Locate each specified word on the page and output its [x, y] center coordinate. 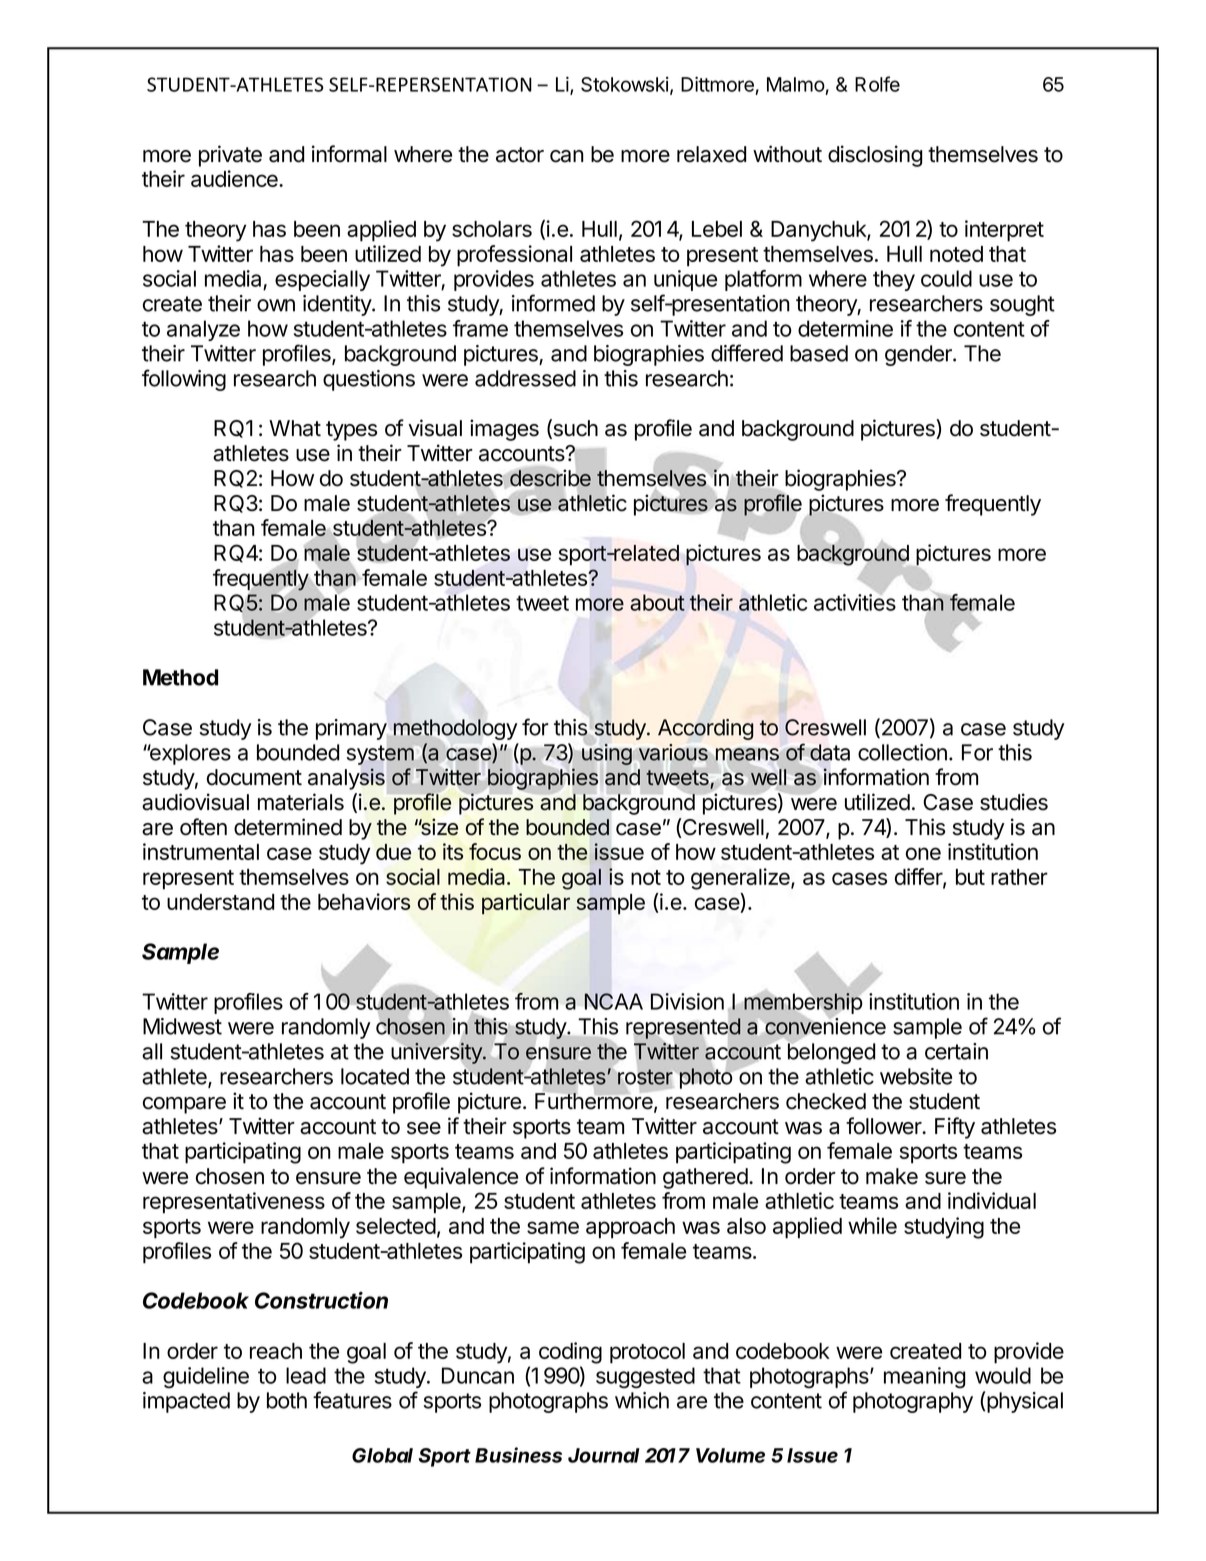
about [657, 602]
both [287, 1400]
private [230, 156]
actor [520, 155]
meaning [925, 1377]
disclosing [875, 156]
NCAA [613, 1001]
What [295, 428]
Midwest [182, 1026]
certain [956, 1051]
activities [855, 602]
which [642, 1400]
